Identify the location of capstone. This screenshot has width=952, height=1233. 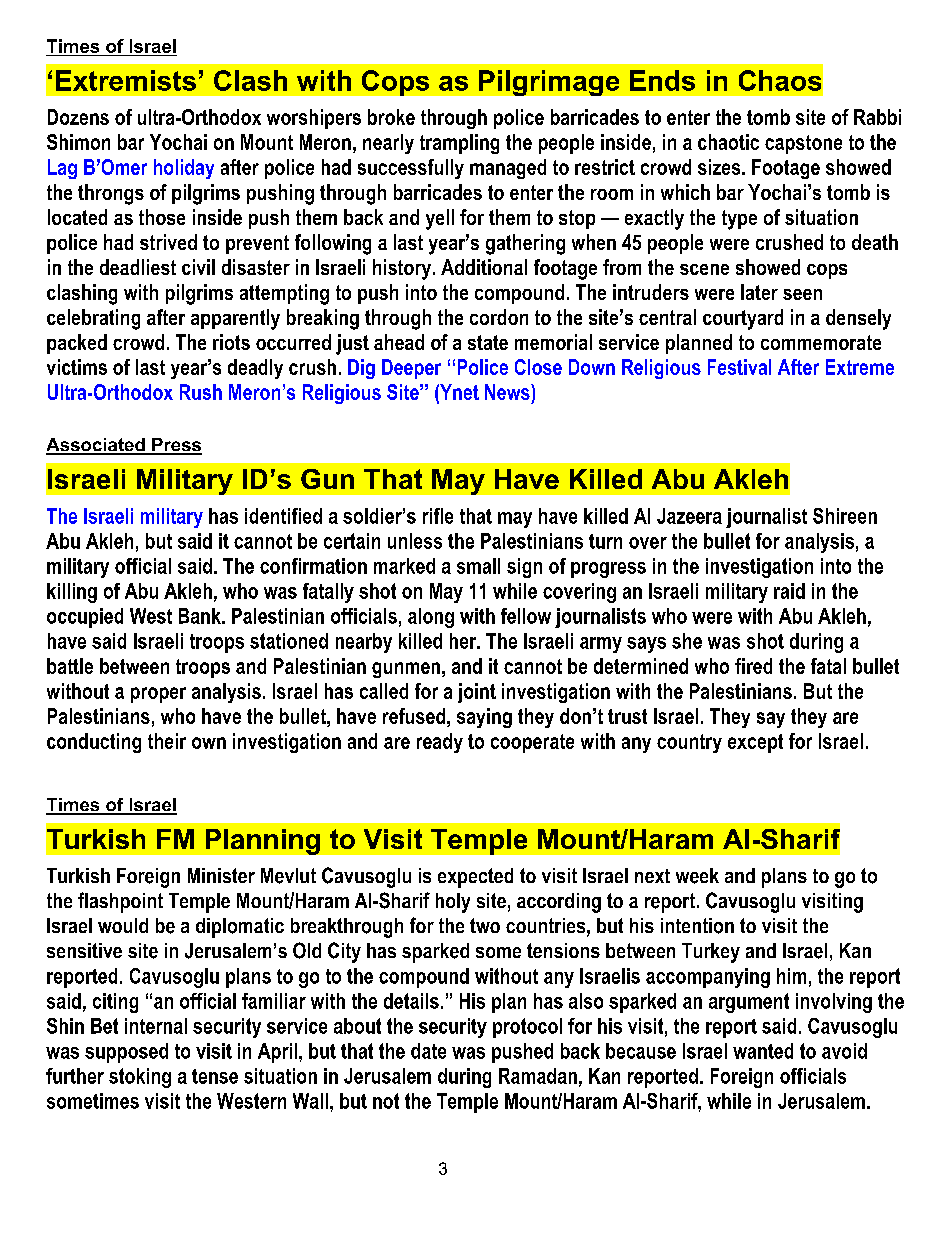
(803, 144).
